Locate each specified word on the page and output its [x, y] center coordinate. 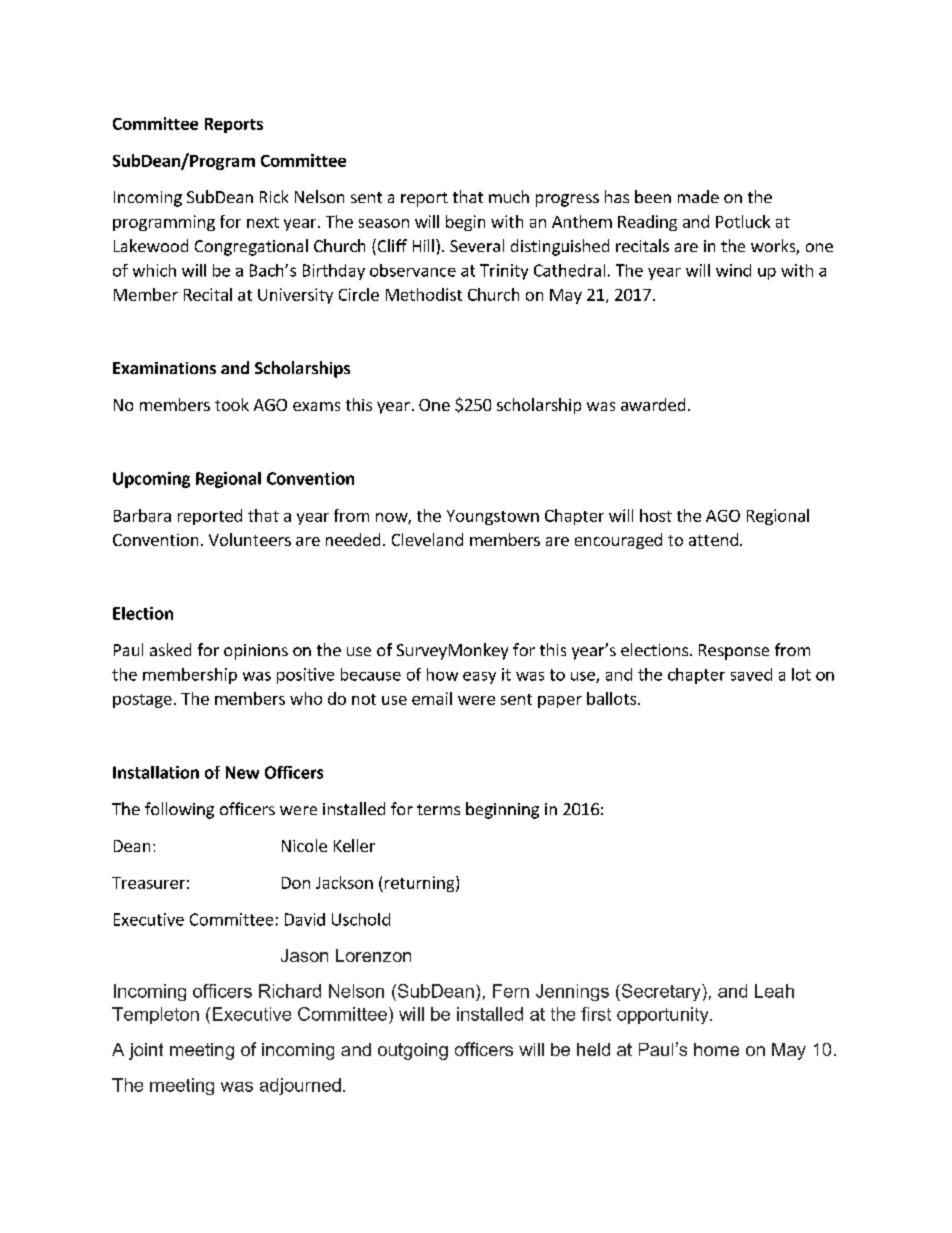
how [442, 674]
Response [734, 652]
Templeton [155, 1015]
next [263, 222]
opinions [256, 652]
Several [477, 245]
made [698, 196]
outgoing [413, 1051]
